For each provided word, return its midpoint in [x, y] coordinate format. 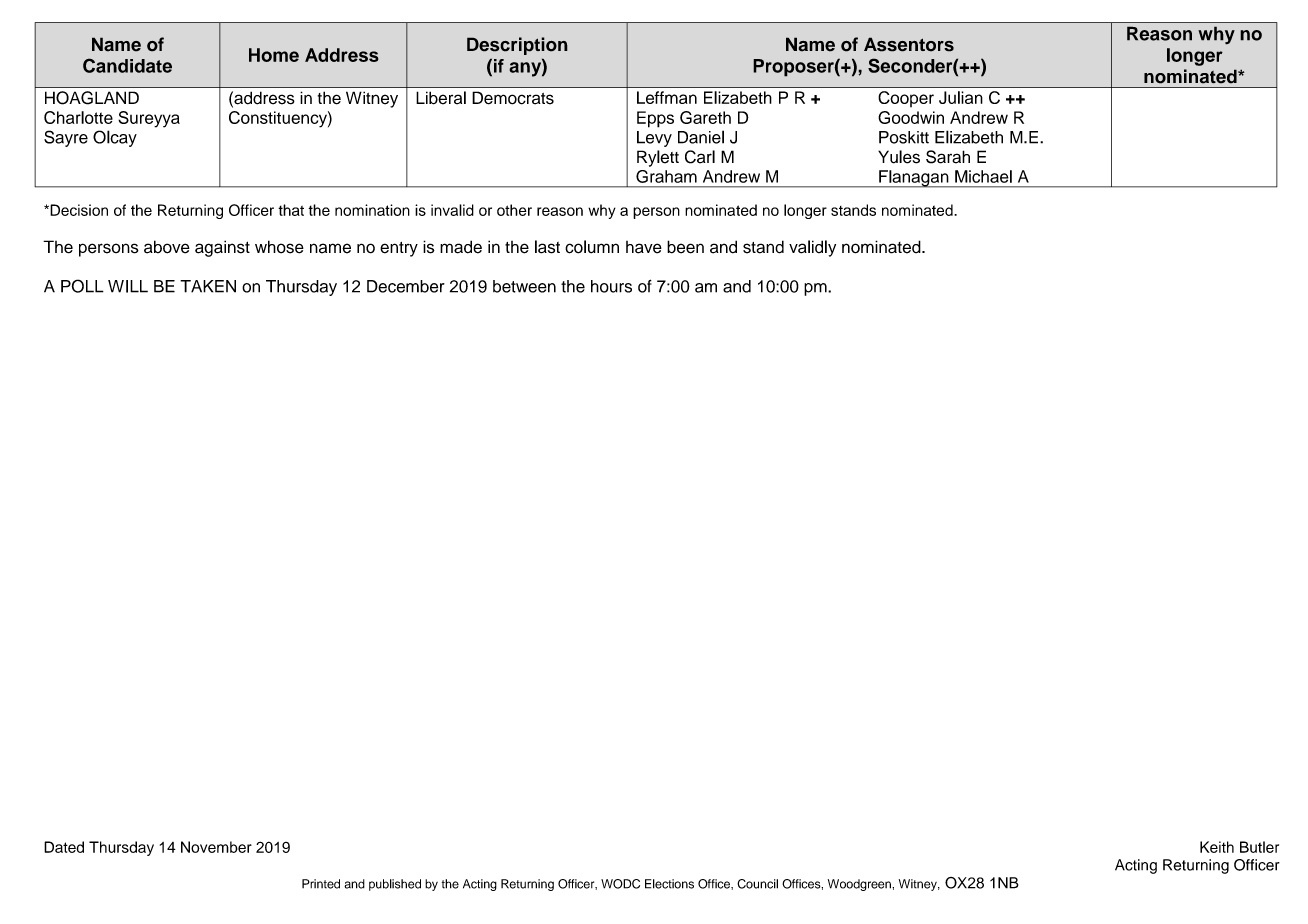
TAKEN [208, 286]
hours [611, 286]
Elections [669, 884]
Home [274, 55]
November [216, 847]
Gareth [705, 117]
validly [812, 248]
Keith [1217, 847]
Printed [321, 884]
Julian [961, 97]
